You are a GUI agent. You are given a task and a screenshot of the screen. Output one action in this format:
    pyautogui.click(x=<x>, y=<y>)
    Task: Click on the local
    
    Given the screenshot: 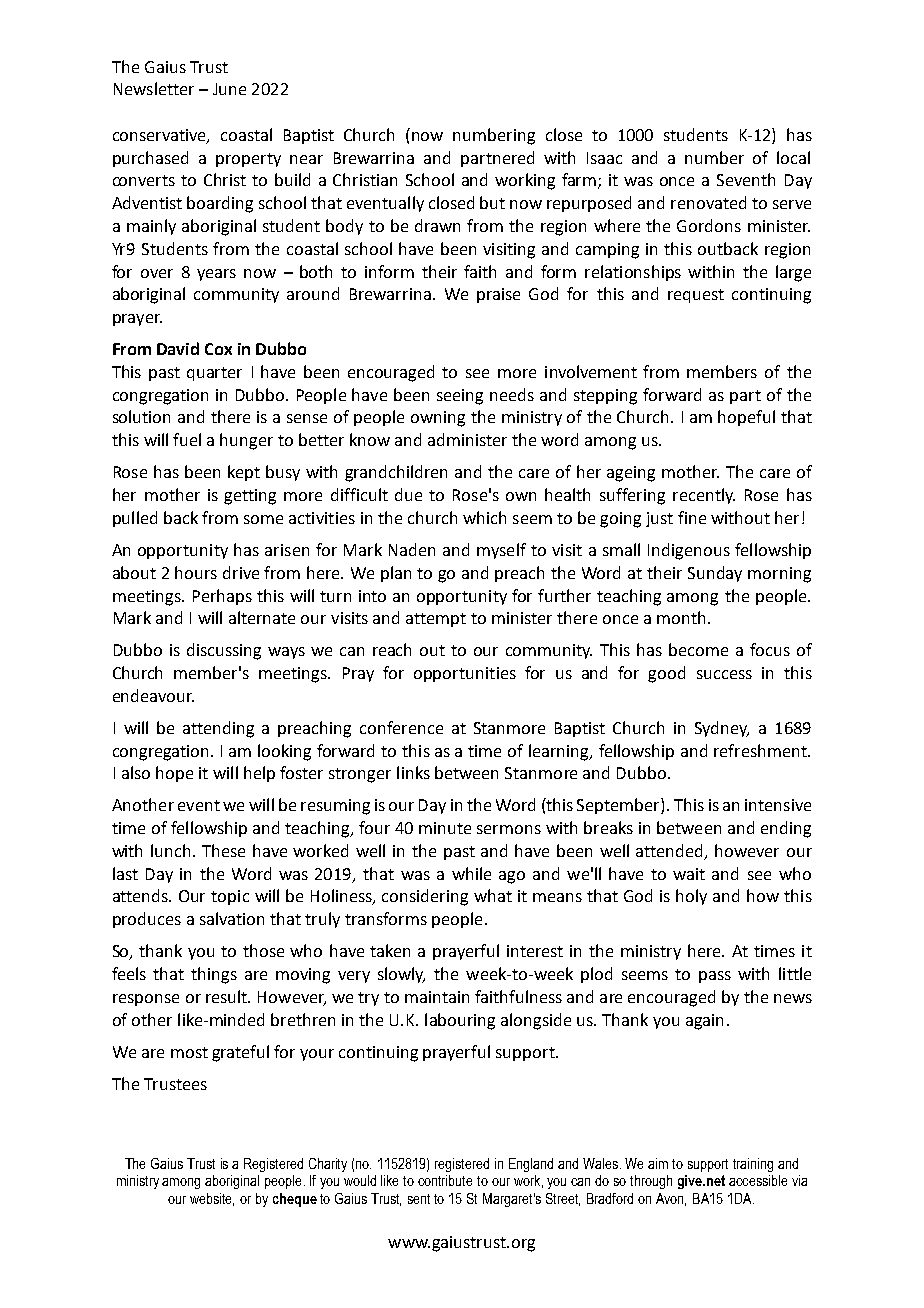 What is the action you would take?
    pyautogui.click(x=793, y=157)
